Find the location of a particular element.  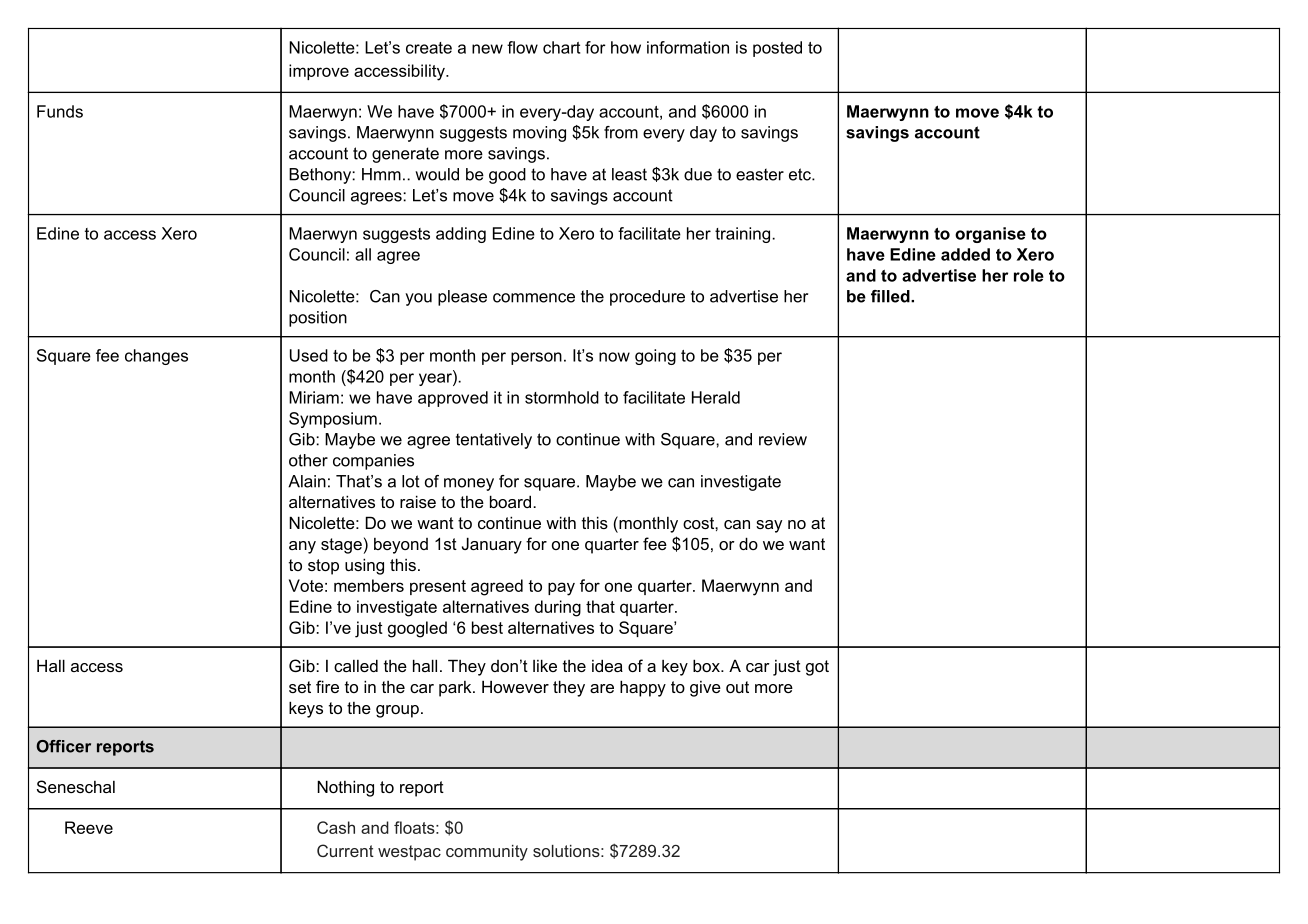

out is located at coordinates (737, 687).
